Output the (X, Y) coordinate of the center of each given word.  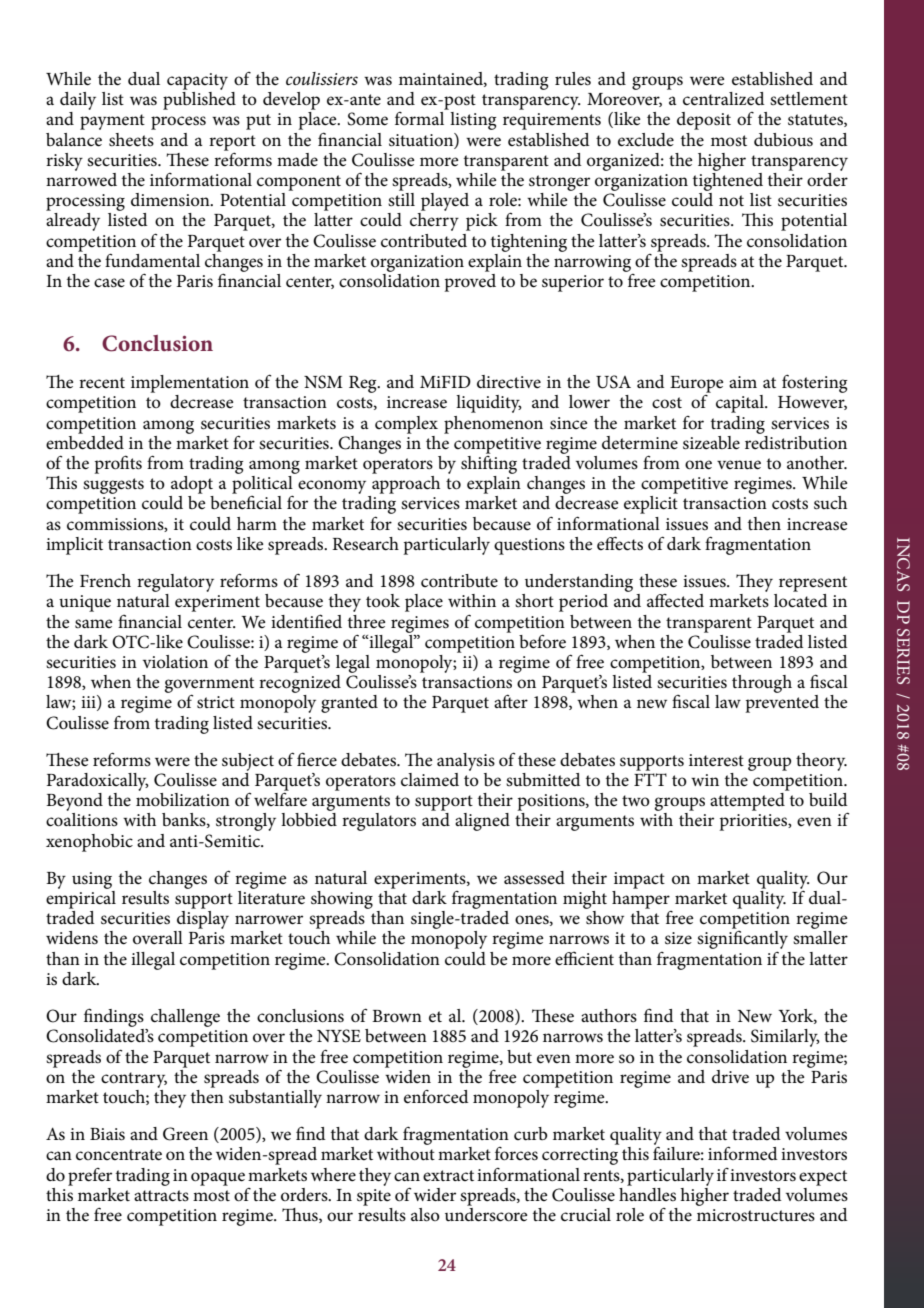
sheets (131, 140)
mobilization (183, 798)
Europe (697, 384)
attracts (161, 1196)
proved (470, 281)
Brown (397, 1016)
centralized (724, 99)
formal (419, 118)
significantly (742, 940)
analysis (466, 762)
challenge (185, 1018)
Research (365, 544)
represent (813, 584)
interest (716, 760)
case (109, 283)
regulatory (175, 583)
